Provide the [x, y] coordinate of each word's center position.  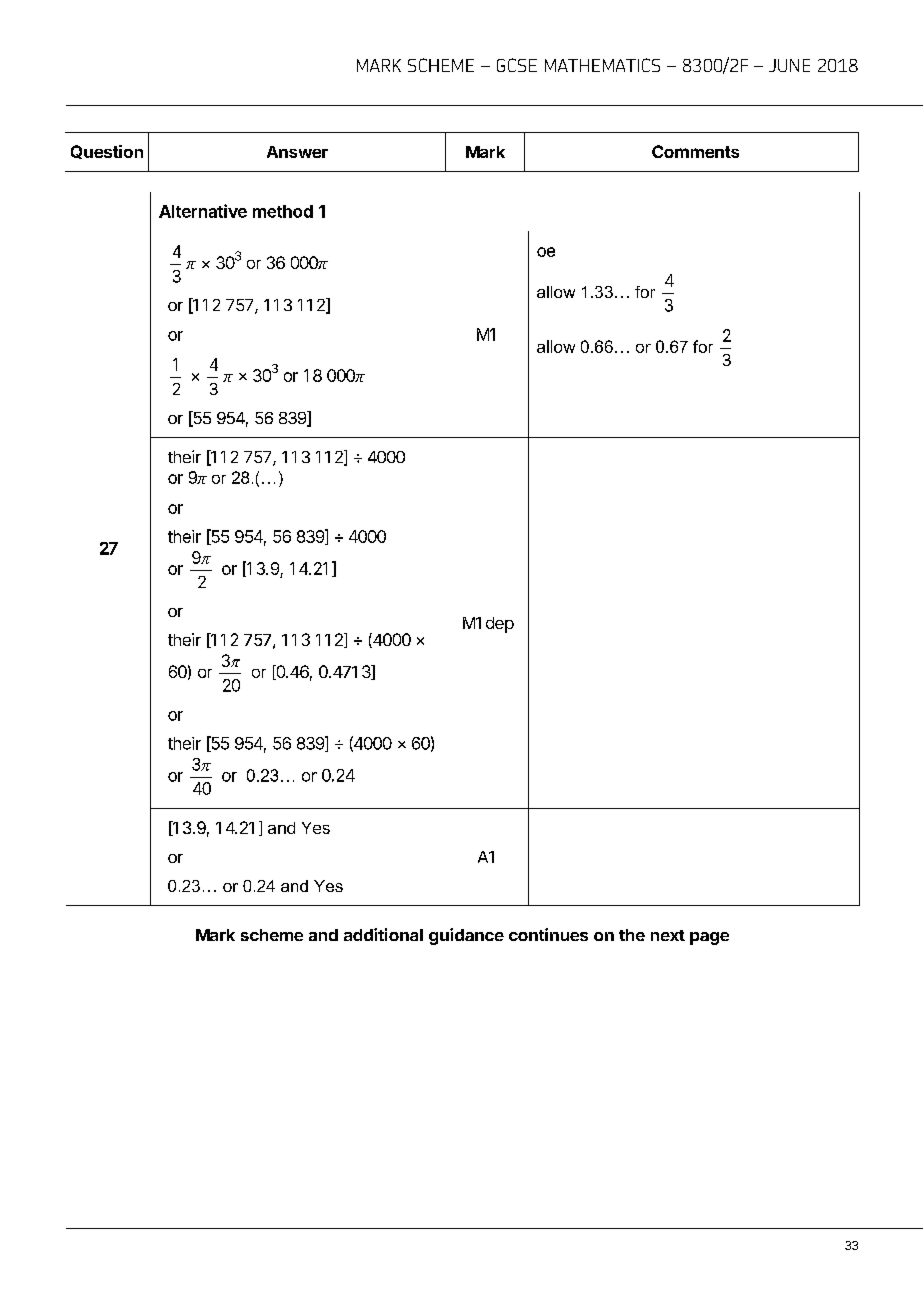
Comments [695, 151]
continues [548, 934]
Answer [297, 152]
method [283, 211]
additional [383, 934]
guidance [466, 936]
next [668, 935]
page [709, 938]
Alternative [203, 211]
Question [107, 152]
